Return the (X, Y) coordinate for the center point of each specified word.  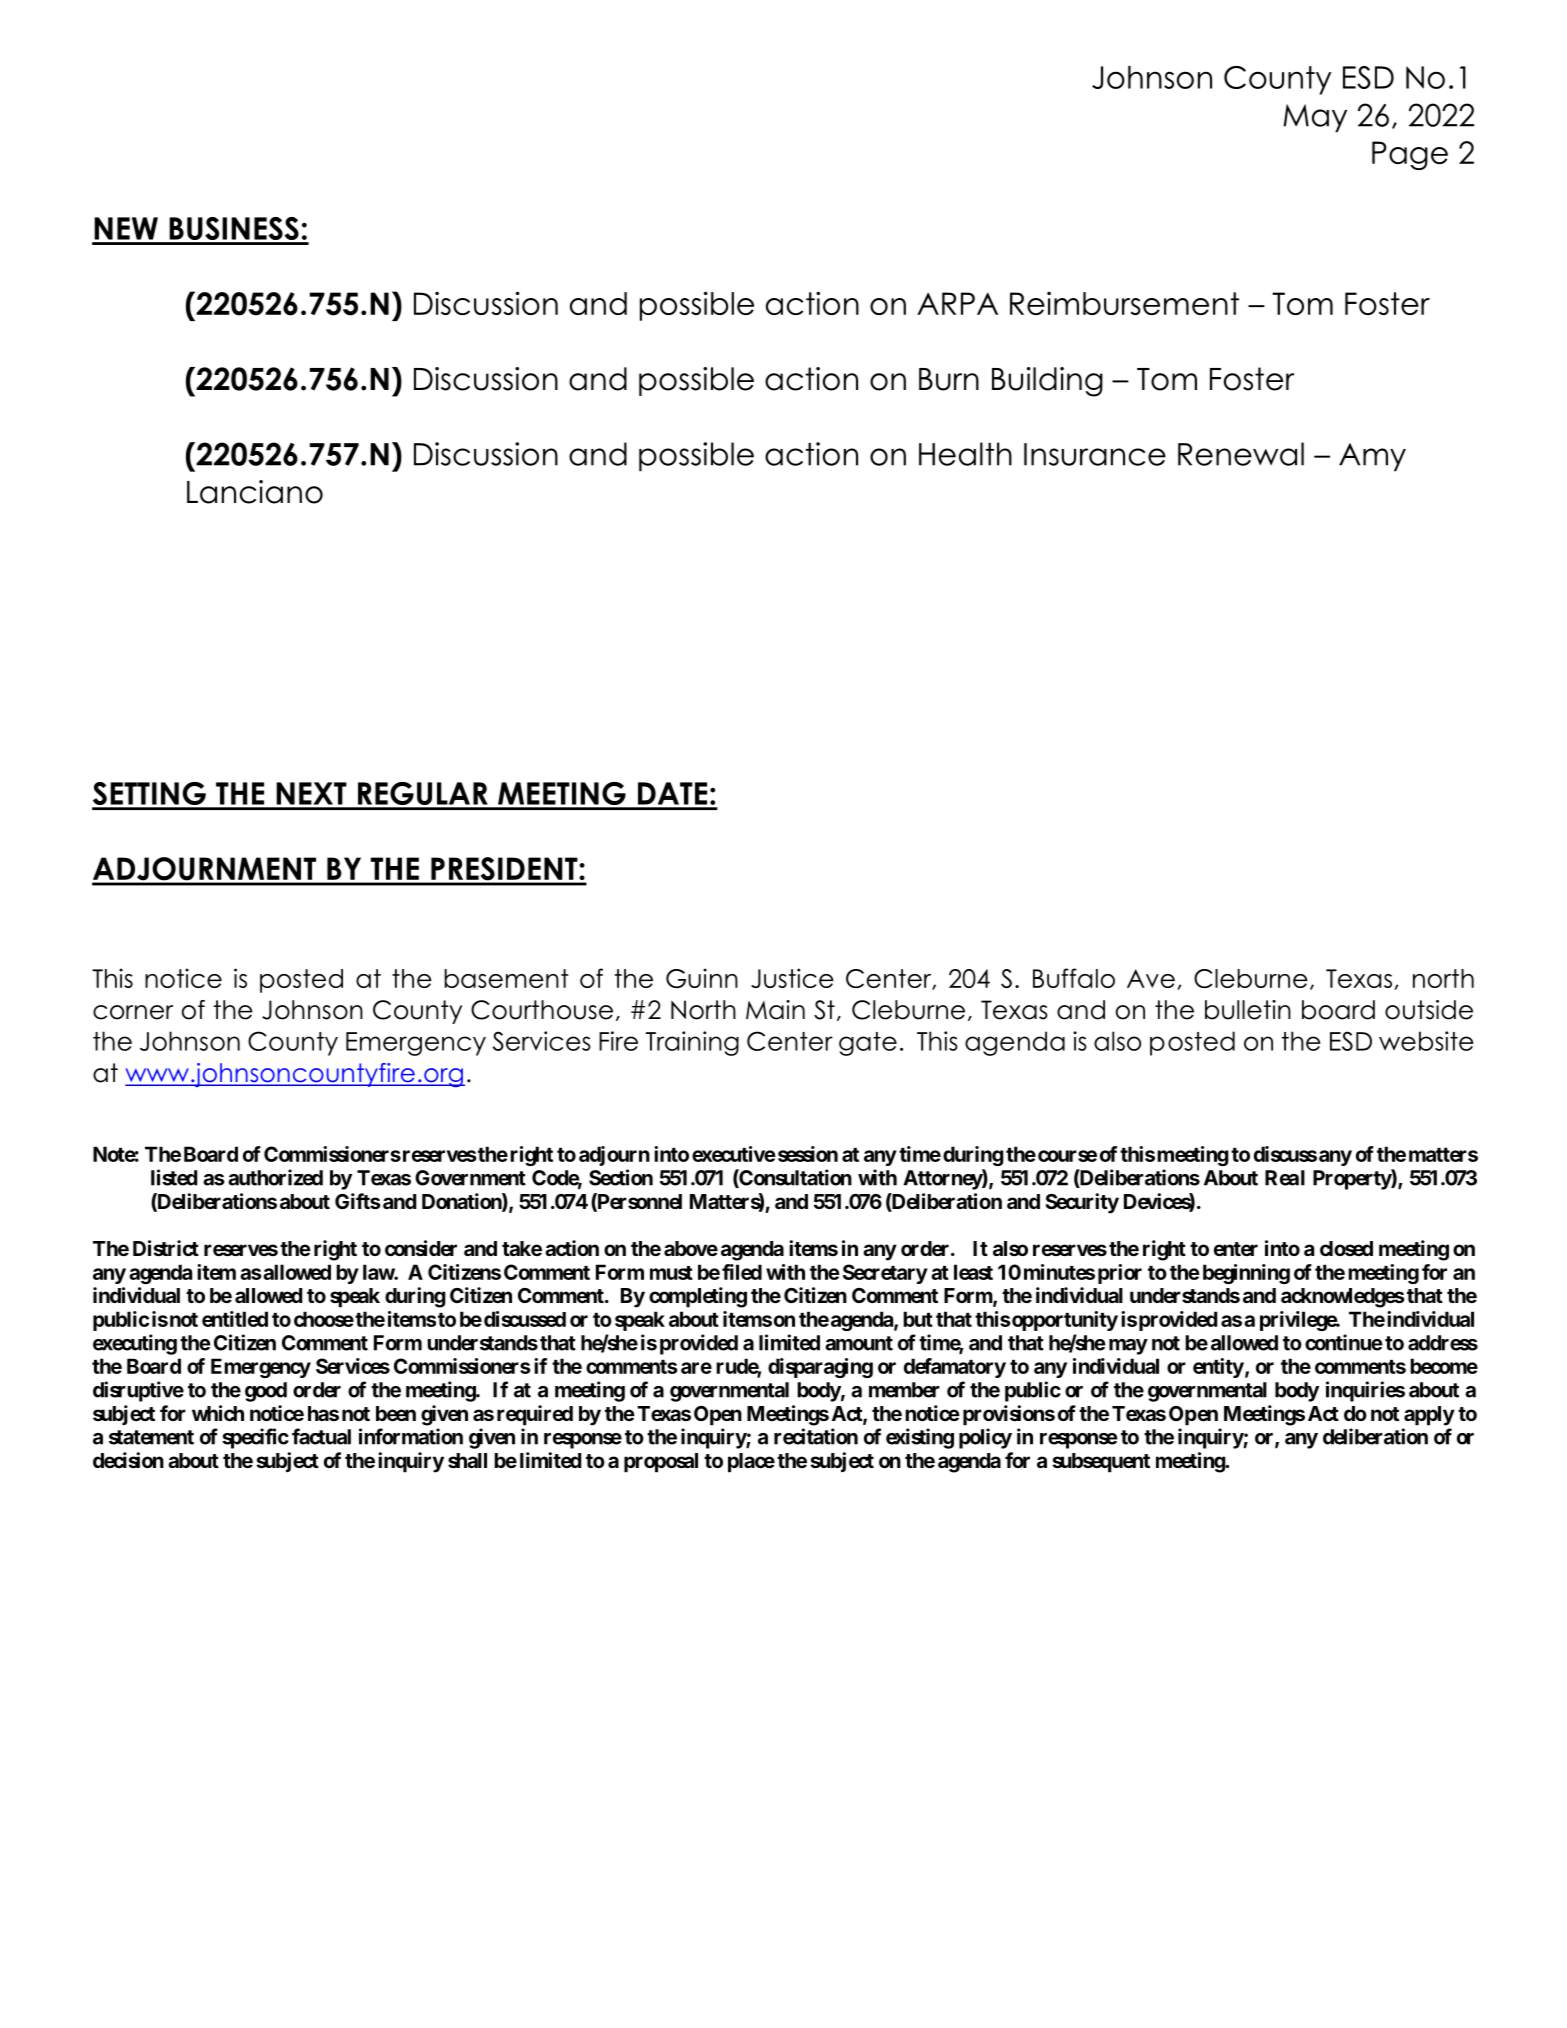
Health (965, 454)
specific (255, 1438)
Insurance (1095, 454)
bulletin (1248, 1010)
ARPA (957, 303)
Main (775, 1010)
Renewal (1241, 454)
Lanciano (255, 492)
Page (1410, 155)
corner (133, 1012)
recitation (816, 1436)
